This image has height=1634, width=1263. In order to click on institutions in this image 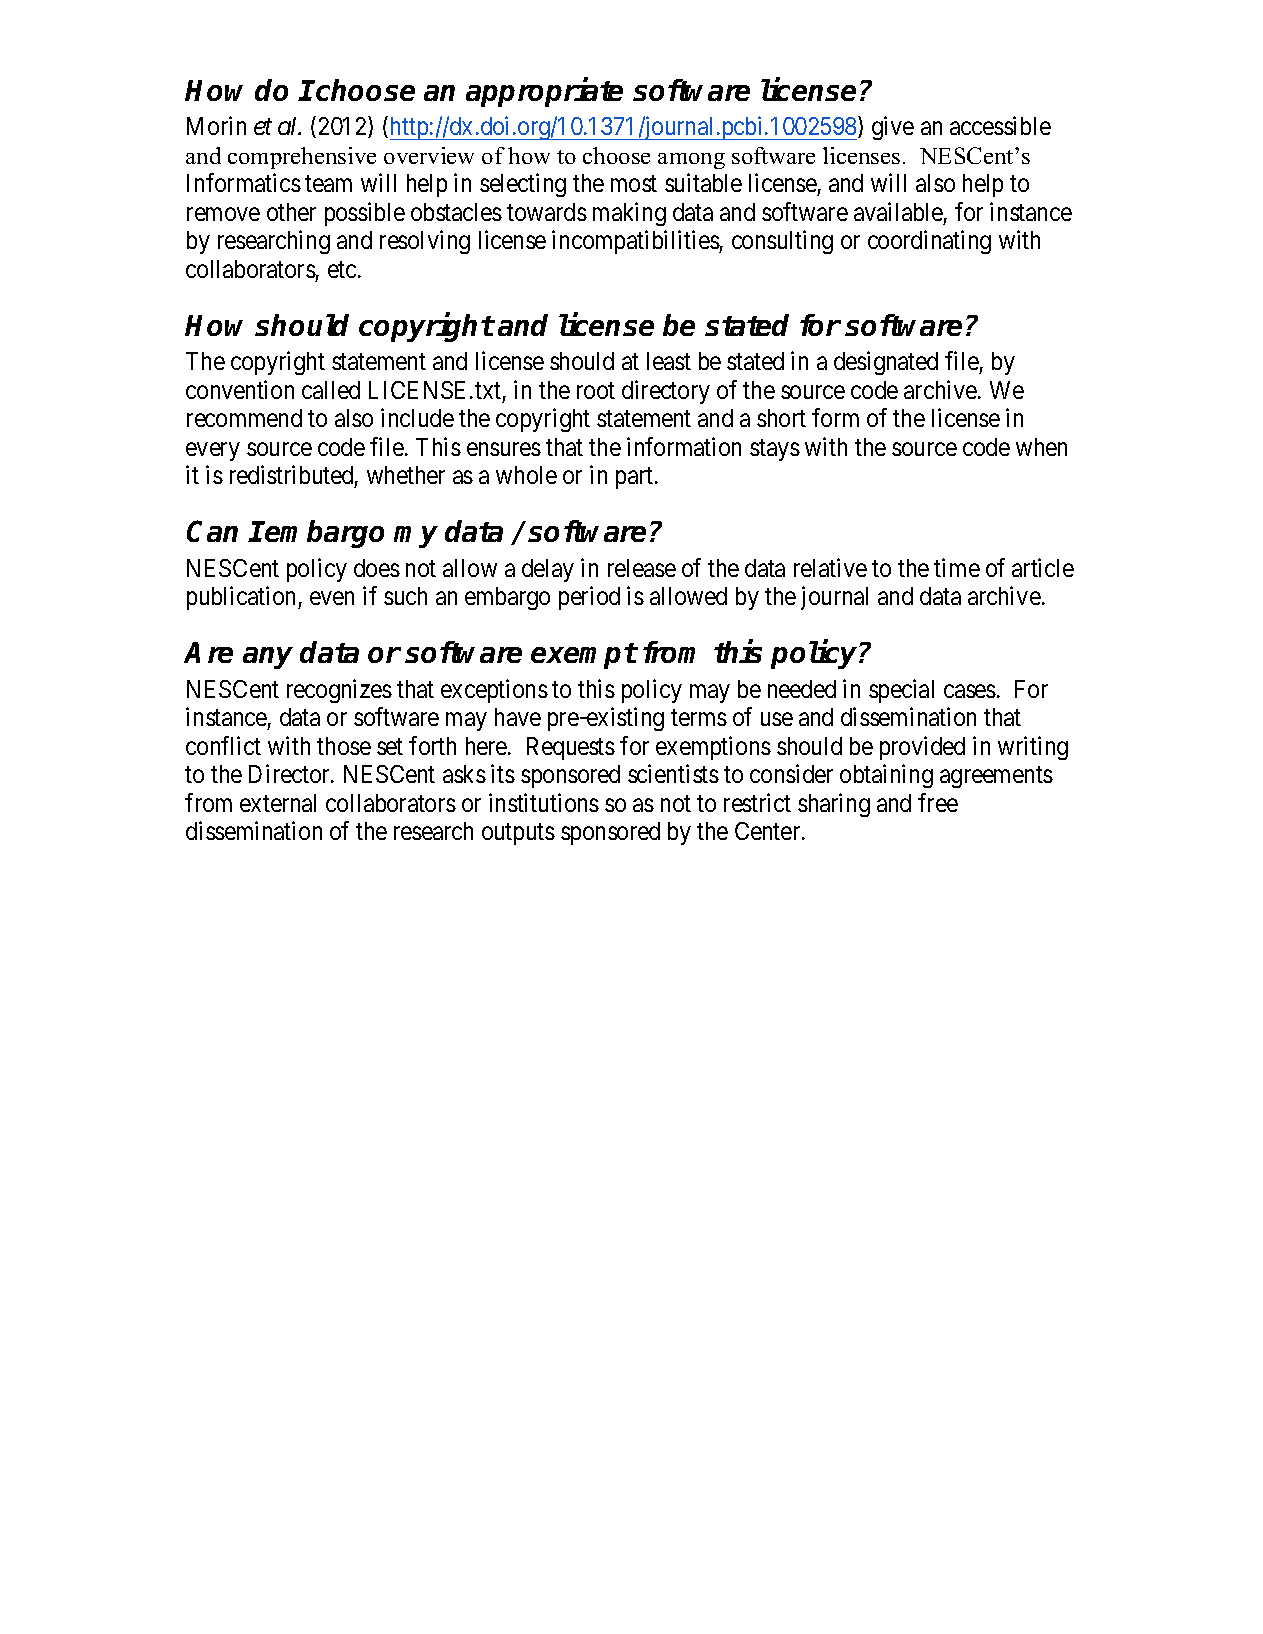, I will do `click(544, 802)`.
